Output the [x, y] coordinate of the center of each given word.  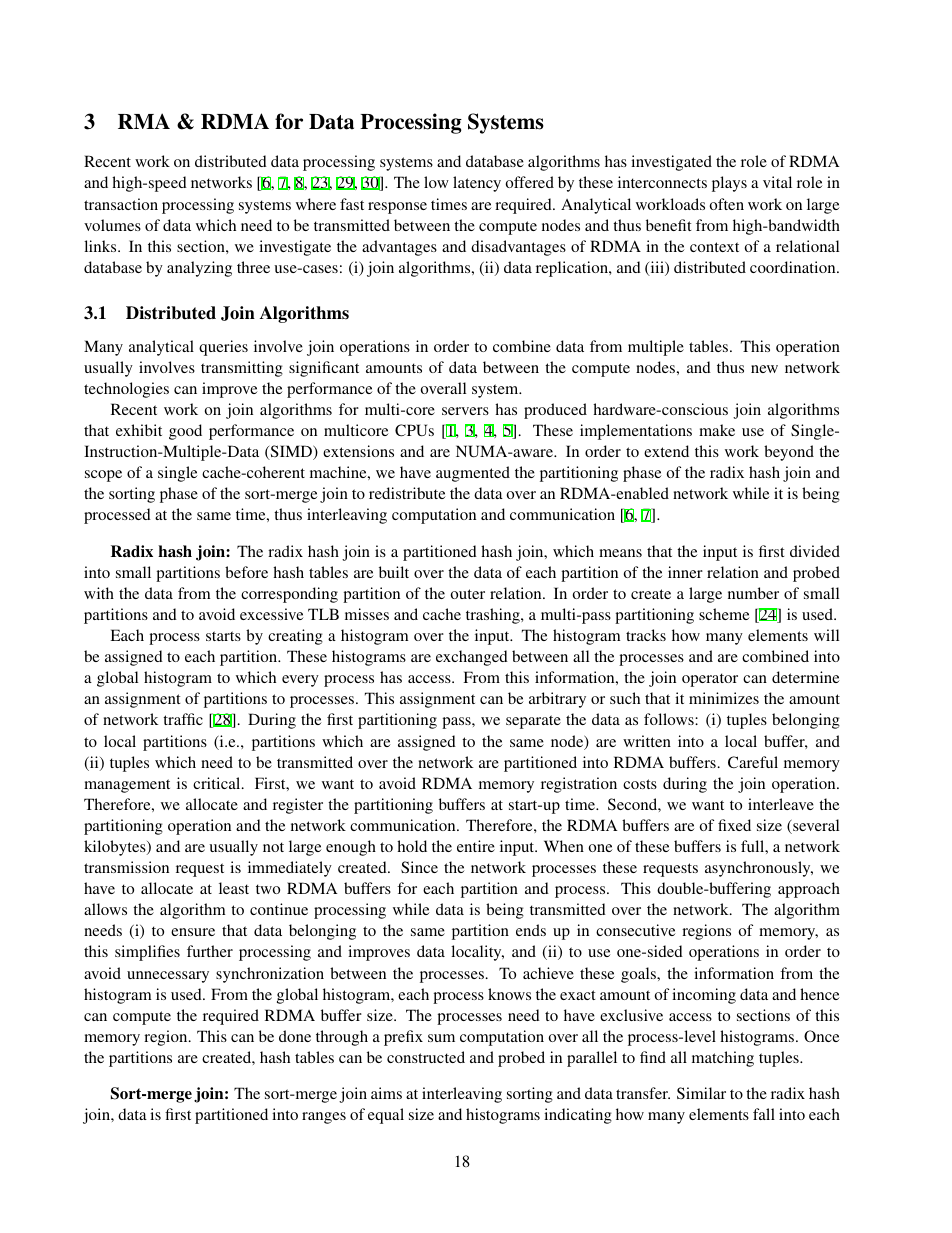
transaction [121, 204]
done [295, 1036]
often [727, 204]
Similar [701, 1093]
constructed [426, 1057]
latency [477, 184]
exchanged [472, 658]
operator [710, 680]
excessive [271, 614]
